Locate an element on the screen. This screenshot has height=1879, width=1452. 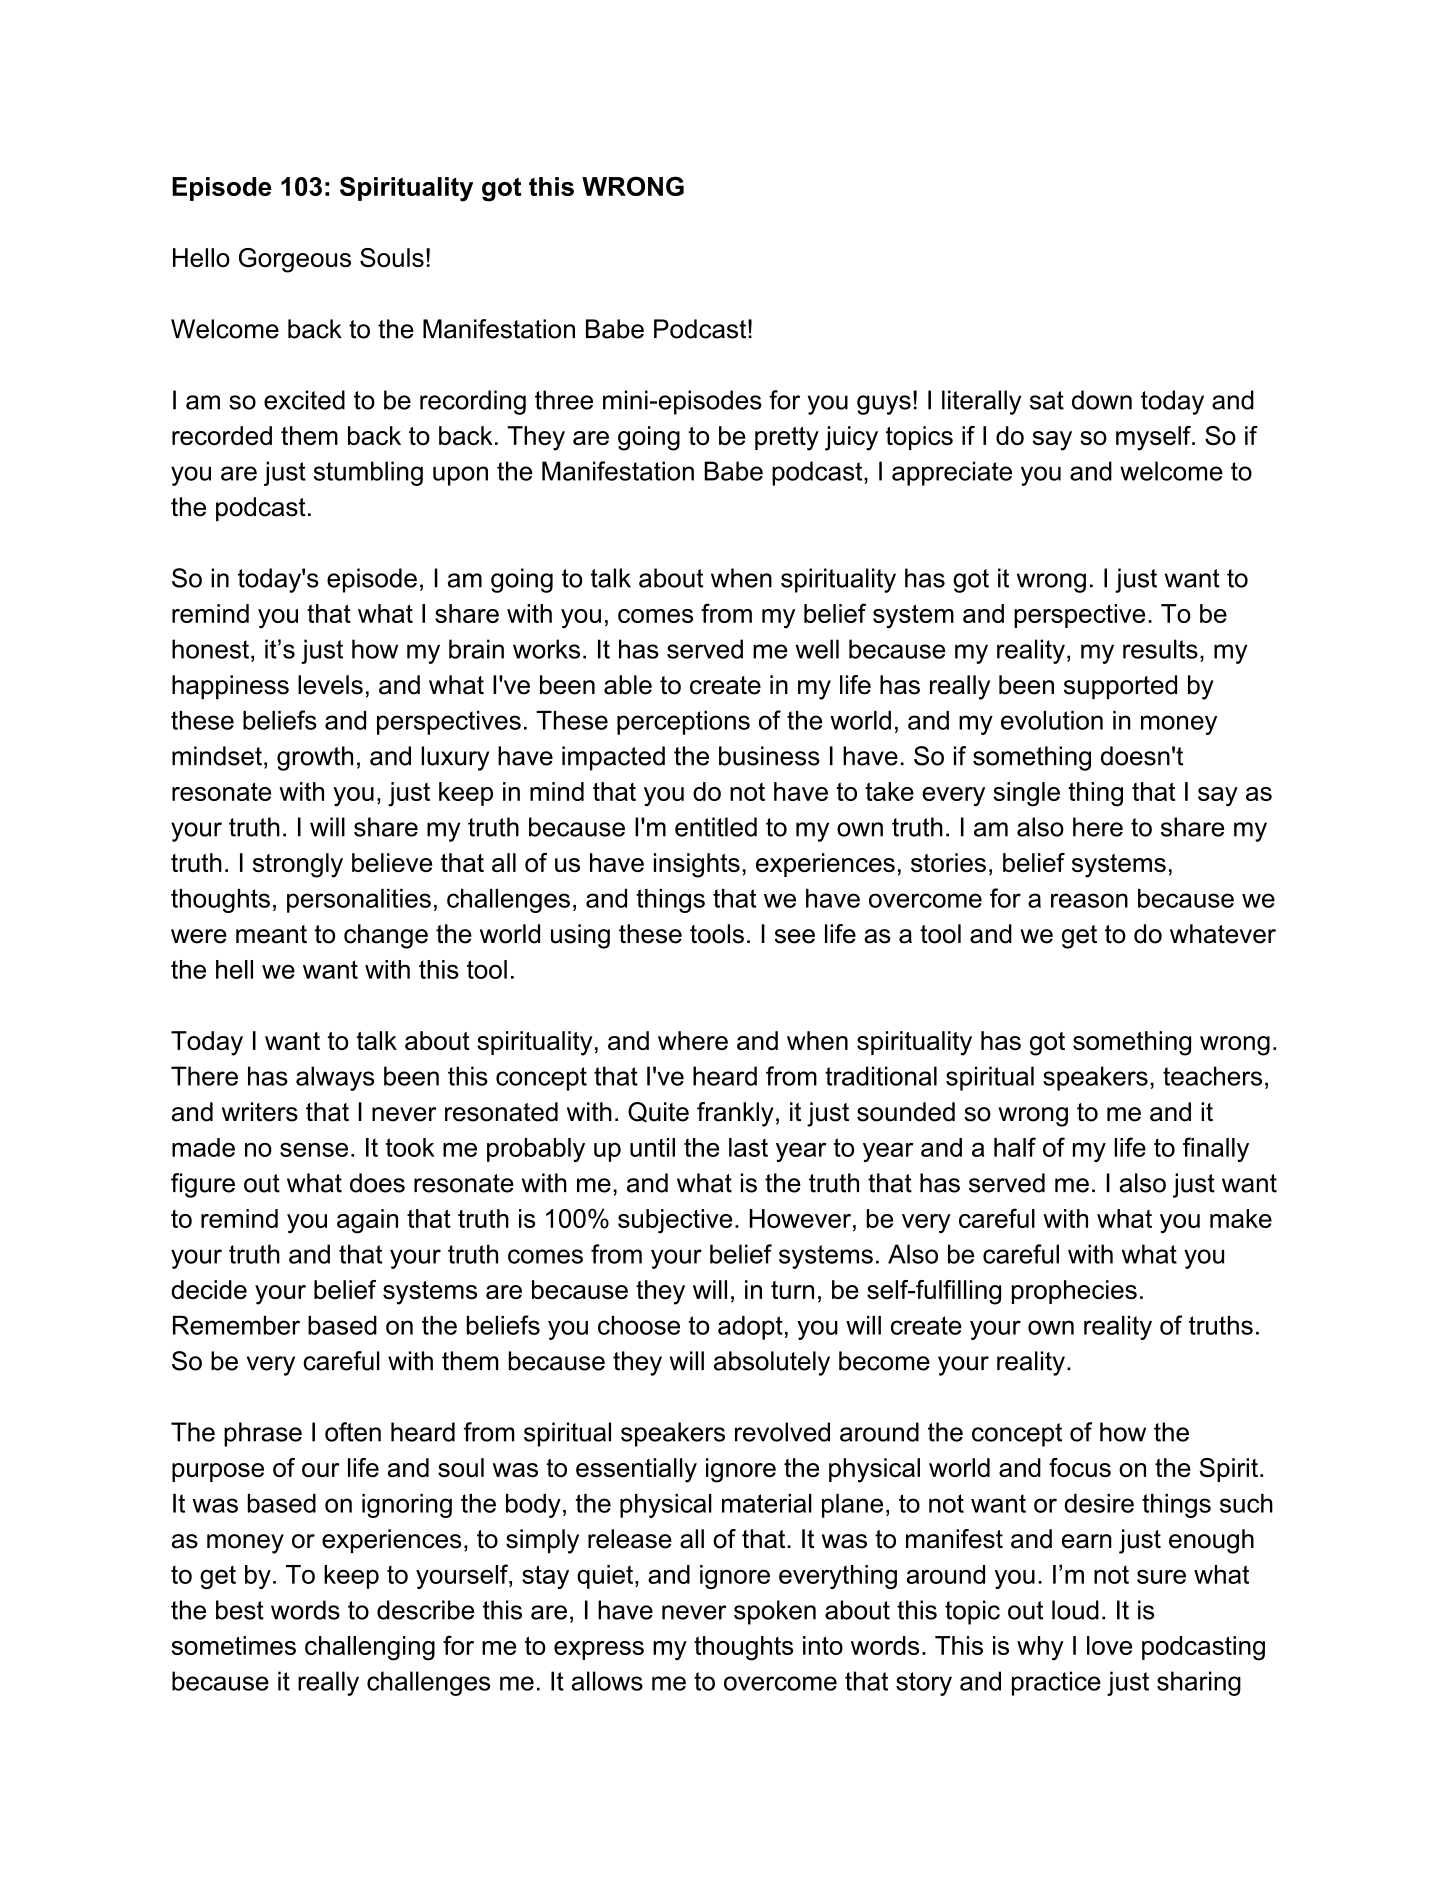
see is located at coordinates (795, 936).
